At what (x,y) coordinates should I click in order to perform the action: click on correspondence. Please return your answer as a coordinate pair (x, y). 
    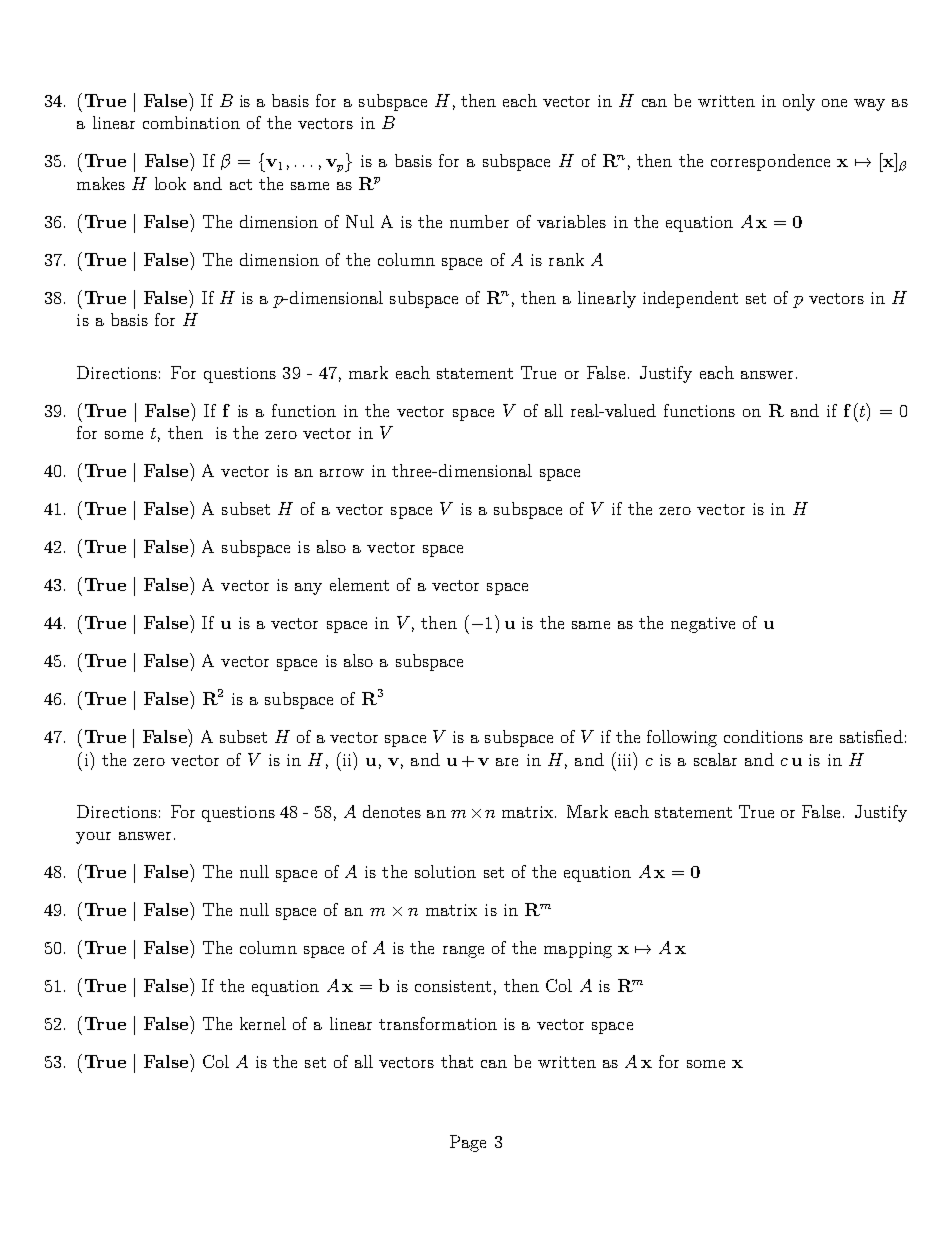
    Looking at the image, I should click on (770, 162).
